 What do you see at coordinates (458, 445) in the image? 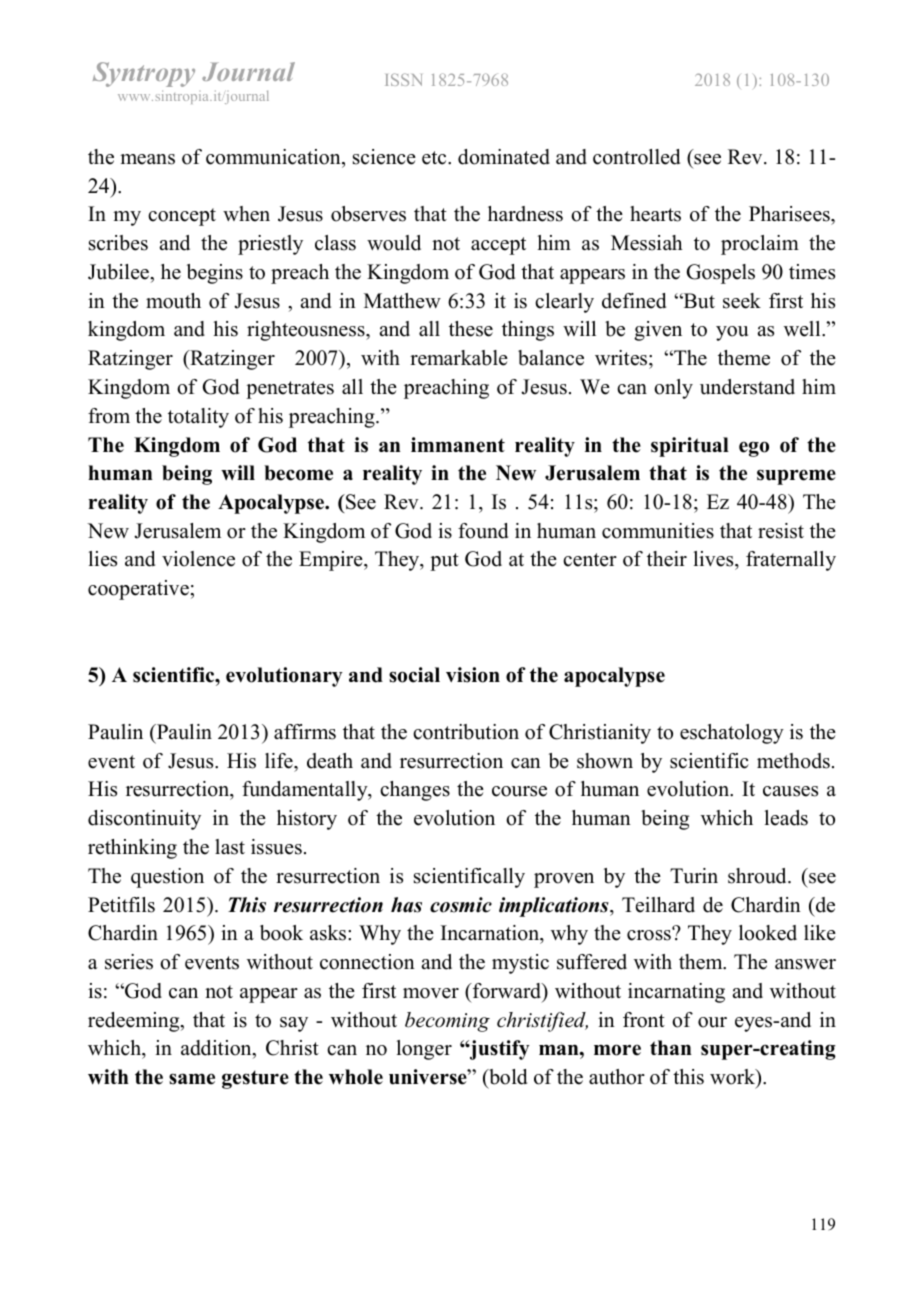
I see `immanent` at bounding box center [458, 445].
